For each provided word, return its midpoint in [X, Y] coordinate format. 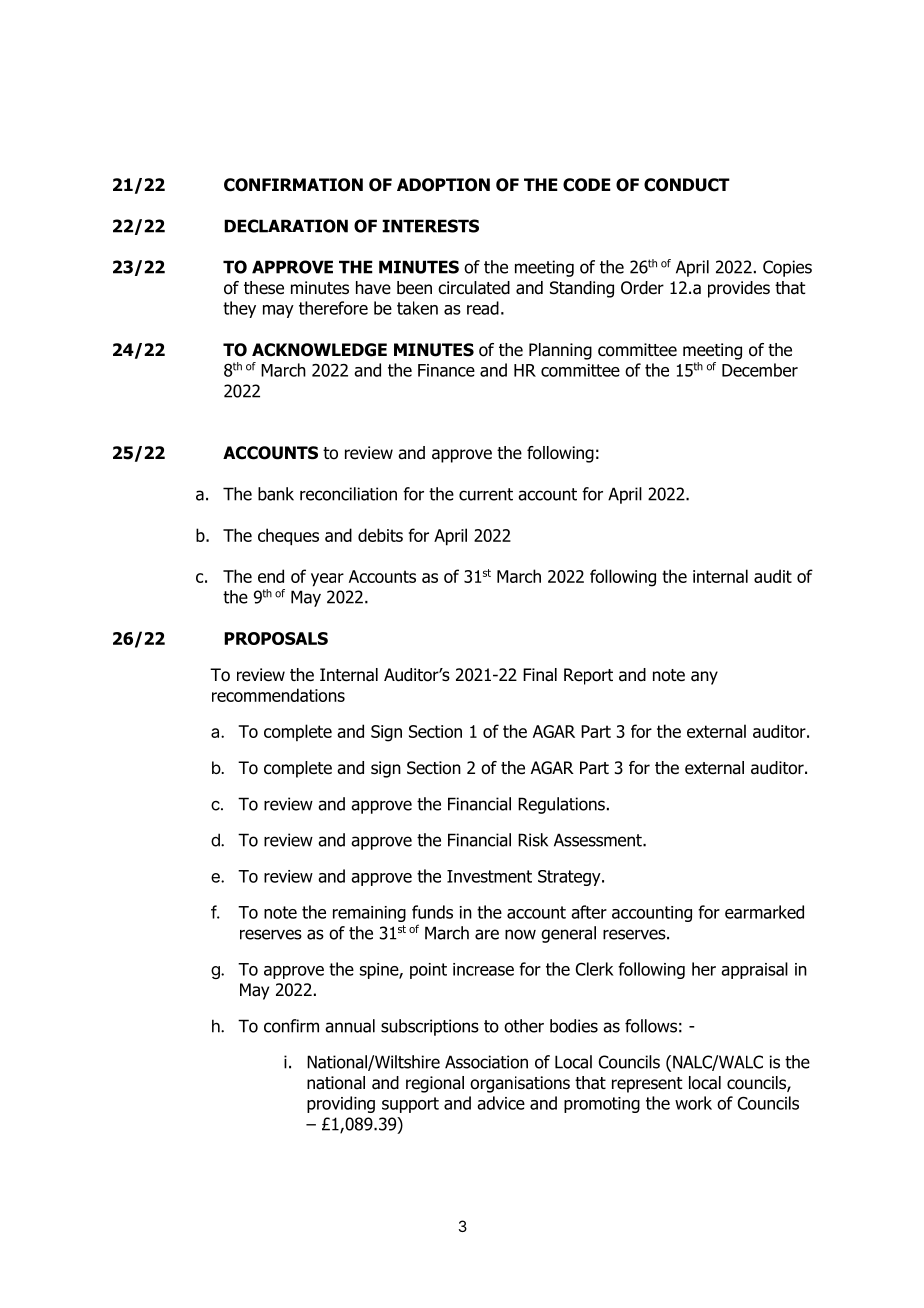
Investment [489, 876]
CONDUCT [687, 185]
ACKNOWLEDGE [319, 350]
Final [540, 675]
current [486, 494]
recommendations [278, 695]
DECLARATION [286, 226]
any [704, 678]
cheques [288, 537]
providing [341, 1104]
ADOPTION [443, 185]
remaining [369, 914]
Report [588, 676]
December [760, 370]
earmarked [764, 912]
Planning [560, 351]
